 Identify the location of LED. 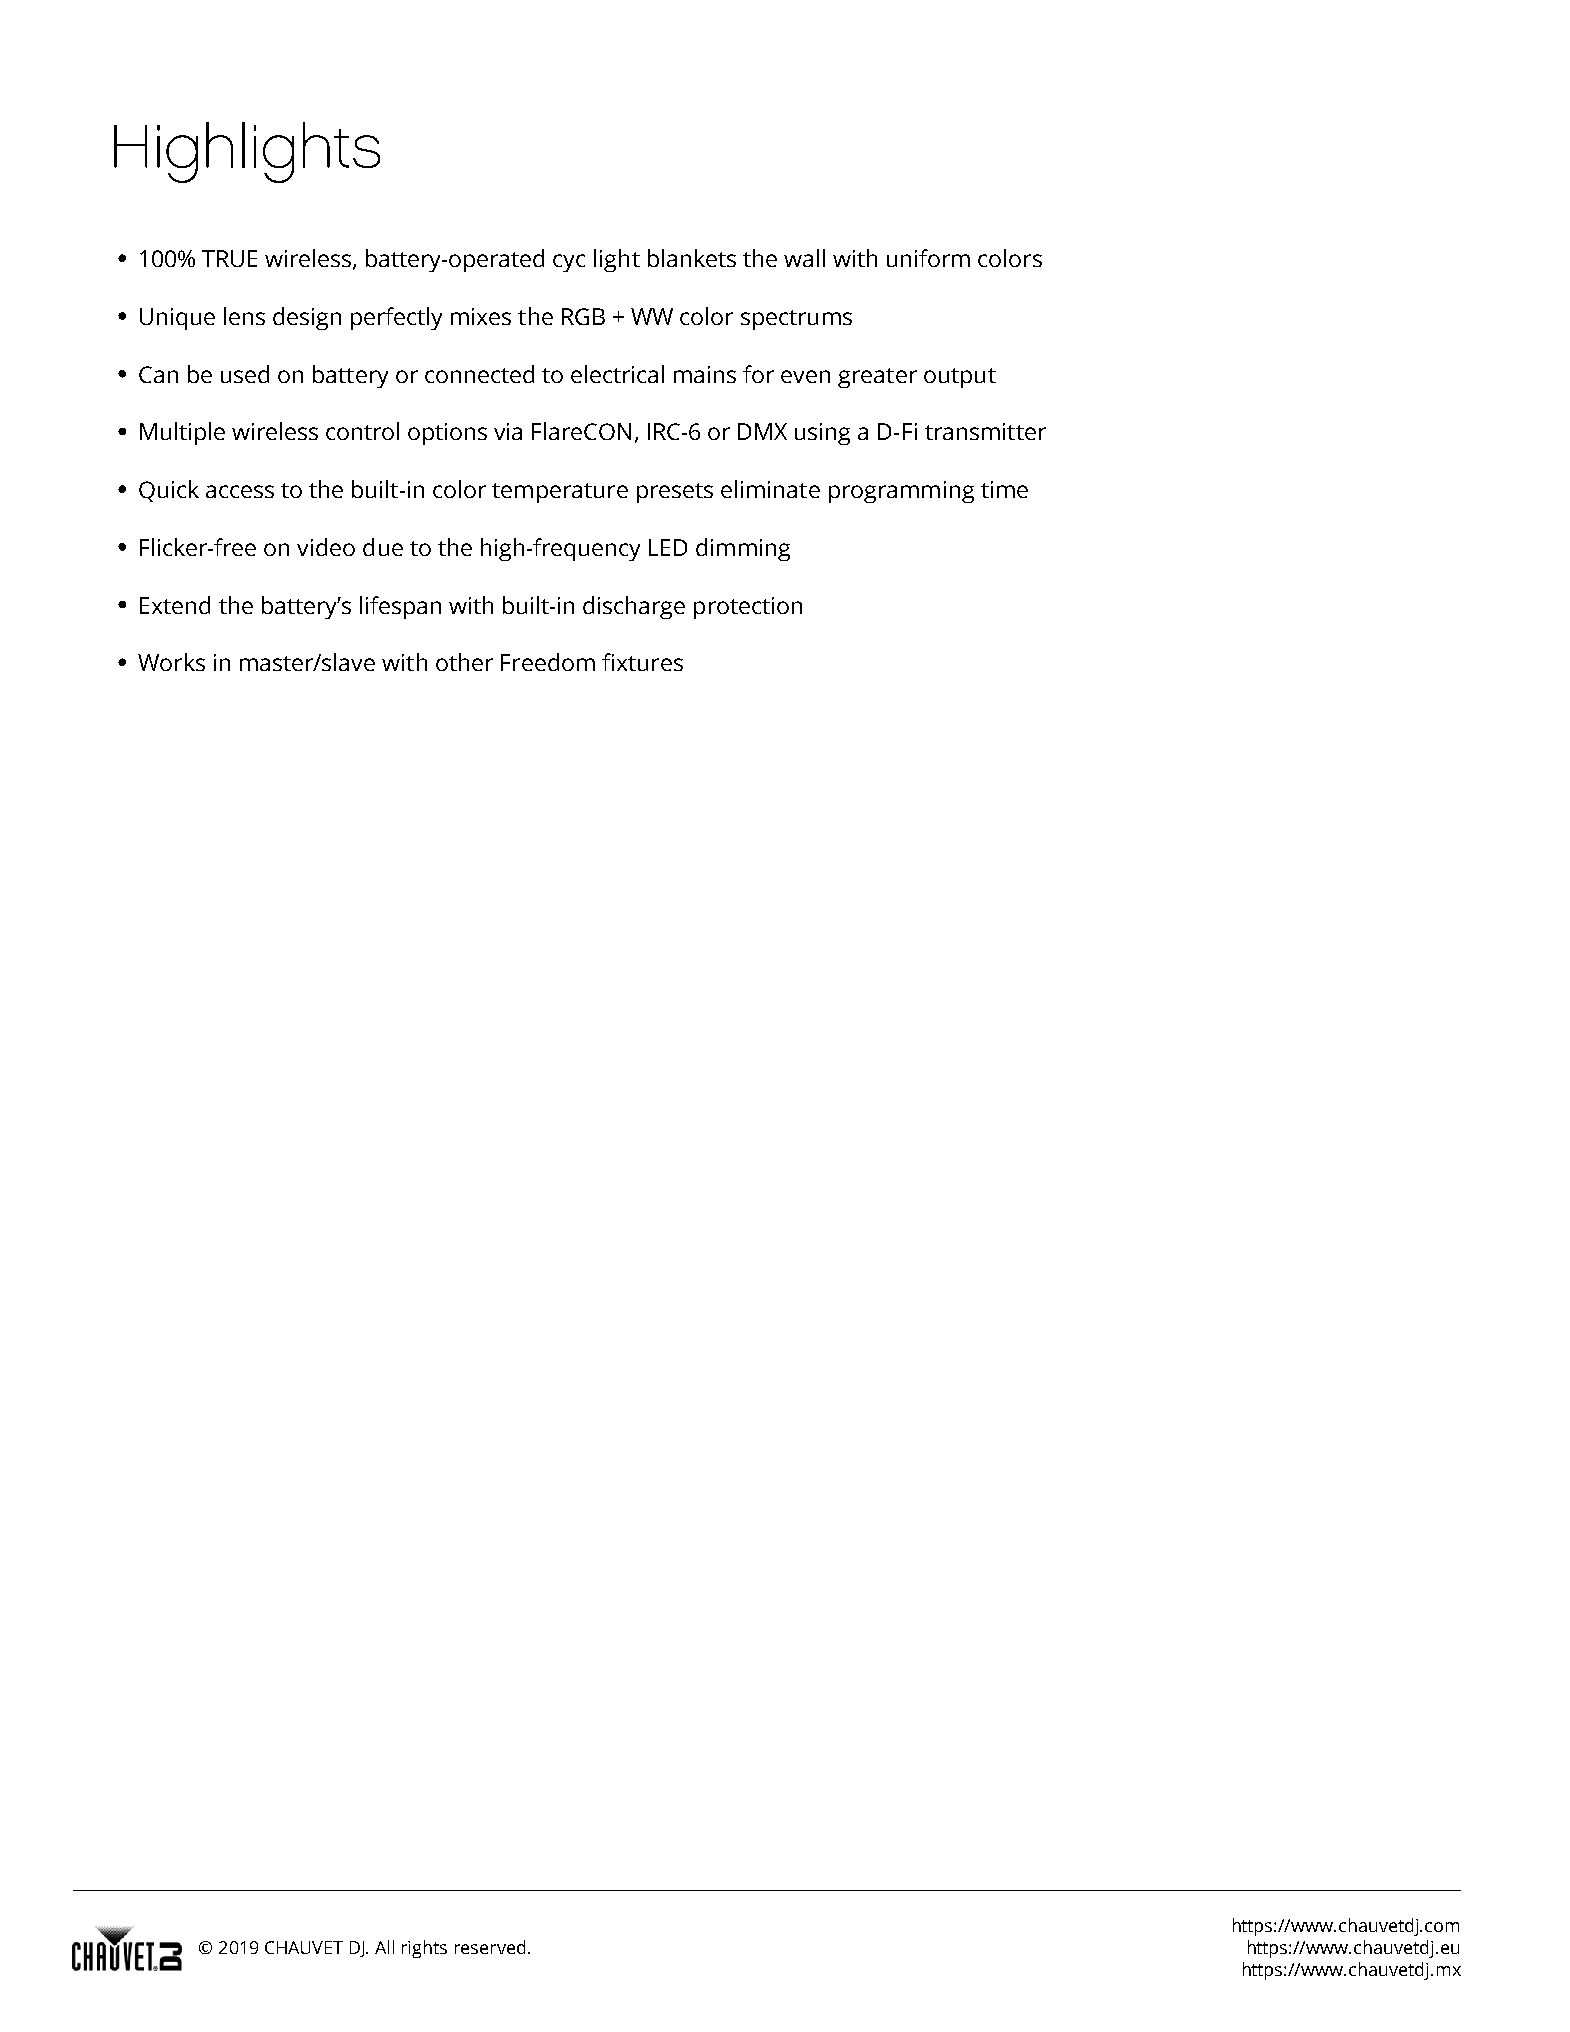
(668, 547).
